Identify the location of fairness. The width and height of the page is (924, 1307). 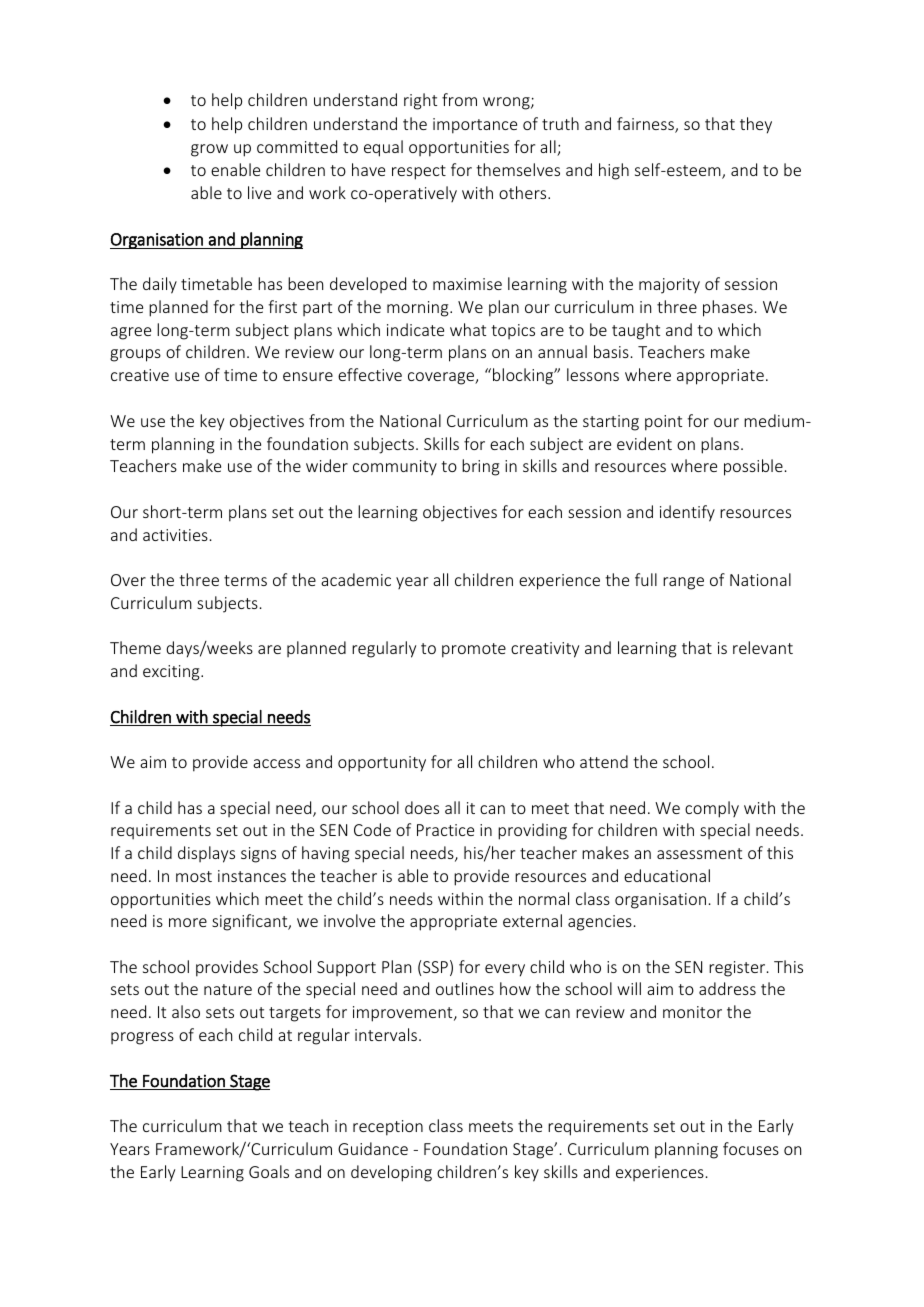
(646, 125).
